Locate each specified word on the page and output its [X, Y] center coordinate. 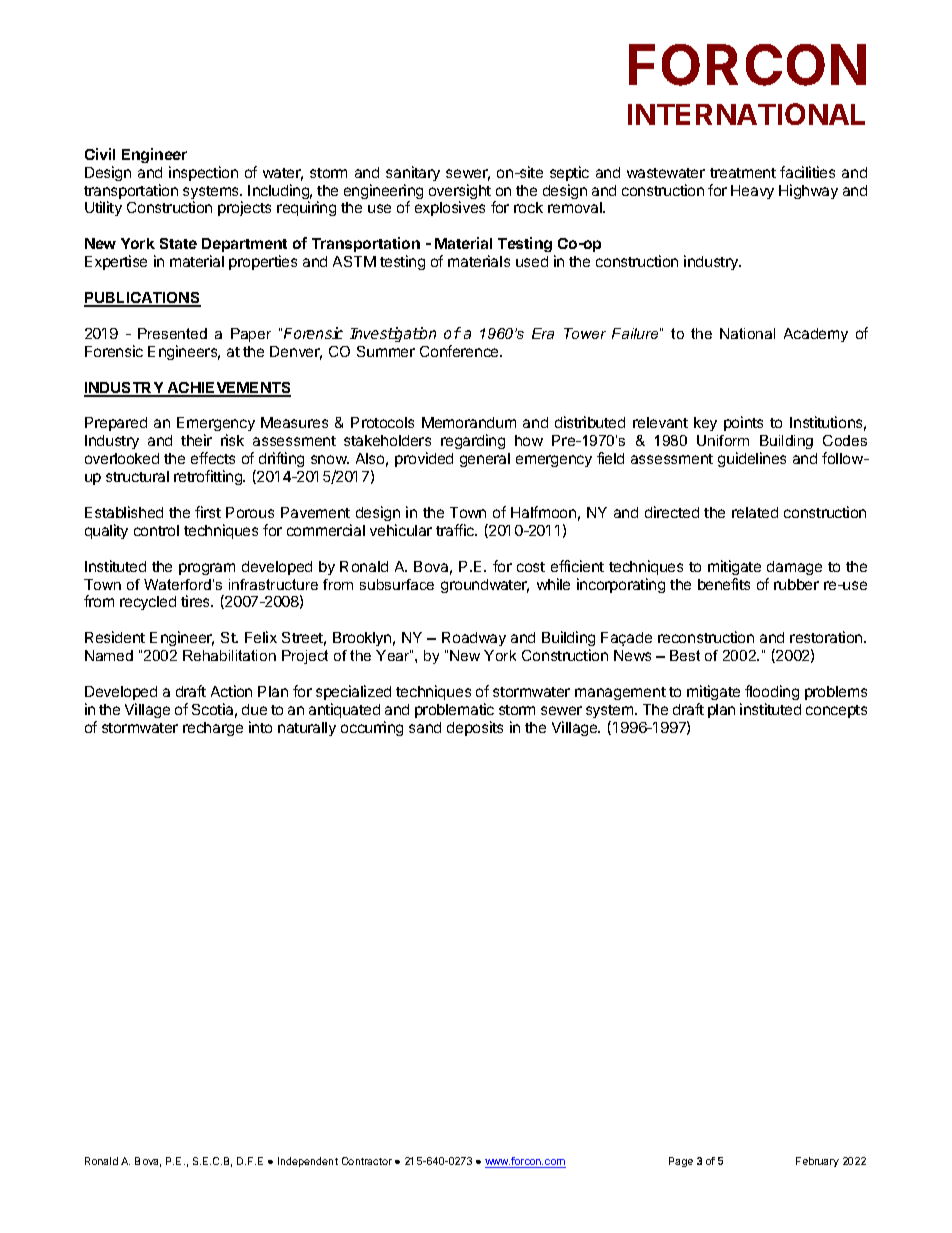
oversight [460, 193]
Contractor [367, 1161]
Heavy [752, 192]
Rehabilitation [229, 655]
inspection [203, 173]
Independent [308, 1162]
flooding [772, 692]
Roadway [474, 639]
